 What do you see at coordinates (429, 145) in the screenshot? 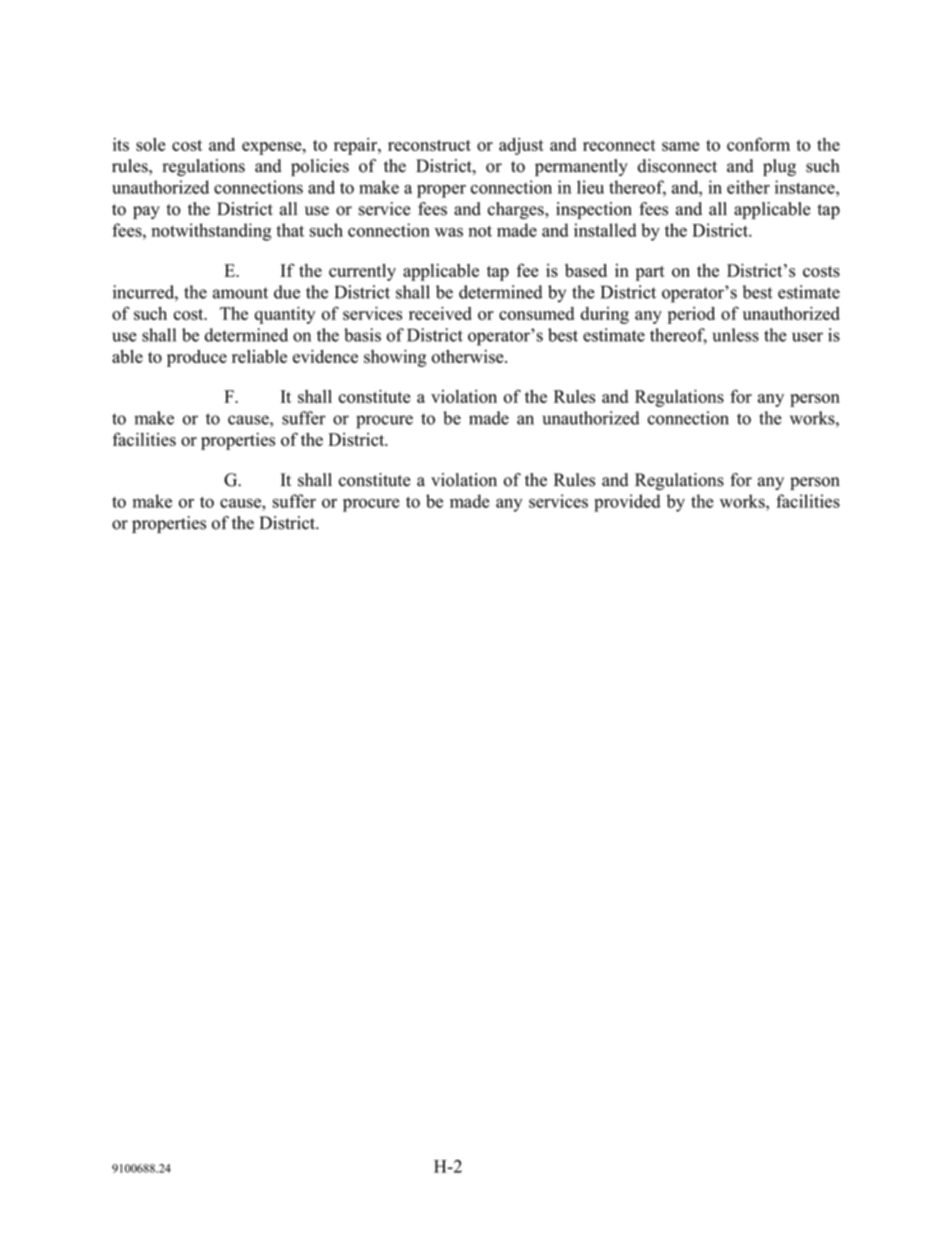
I see `reconstruct` at bounding box center [429, 145].
